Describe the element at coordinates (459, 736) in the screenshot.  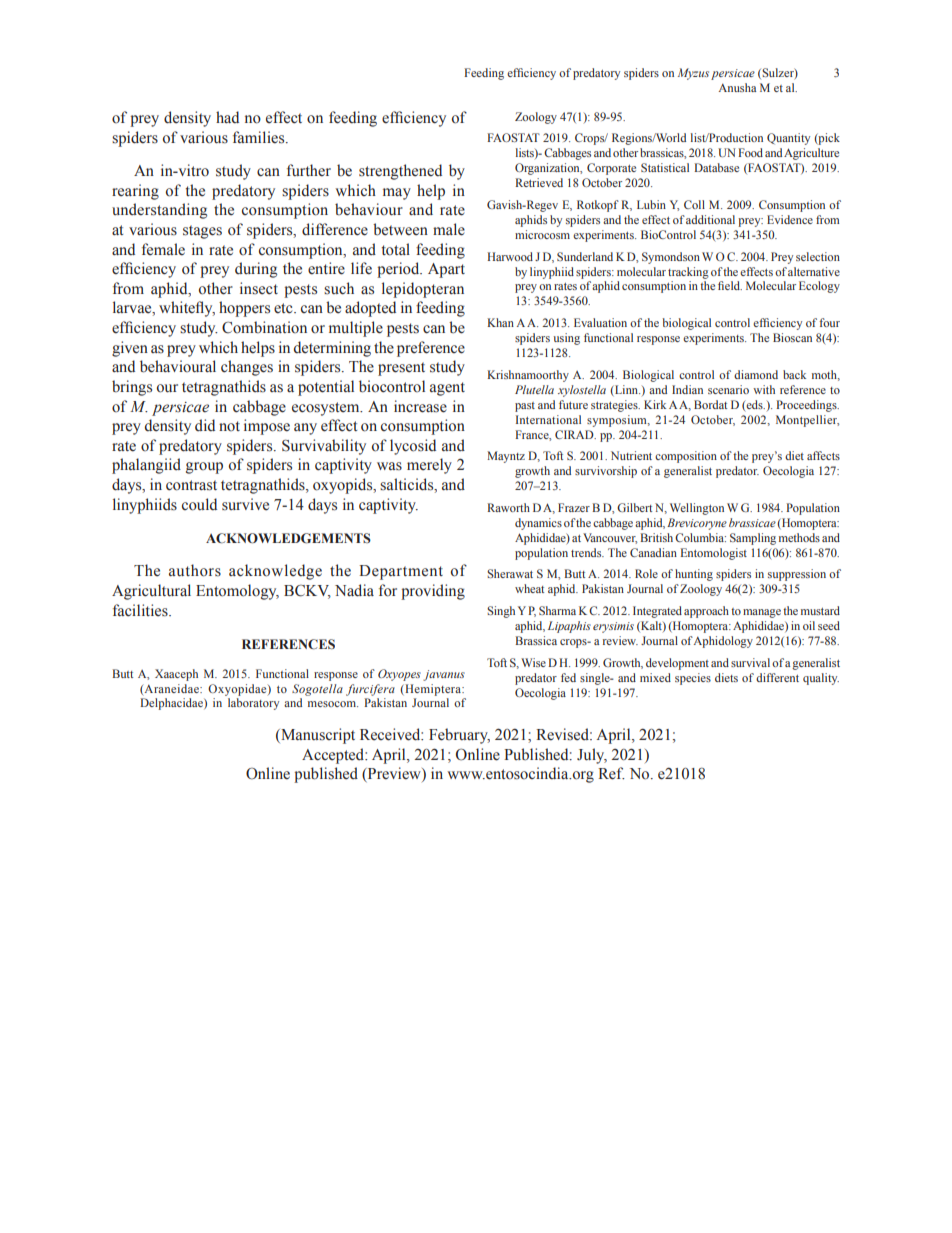
I see `February` at that location.
